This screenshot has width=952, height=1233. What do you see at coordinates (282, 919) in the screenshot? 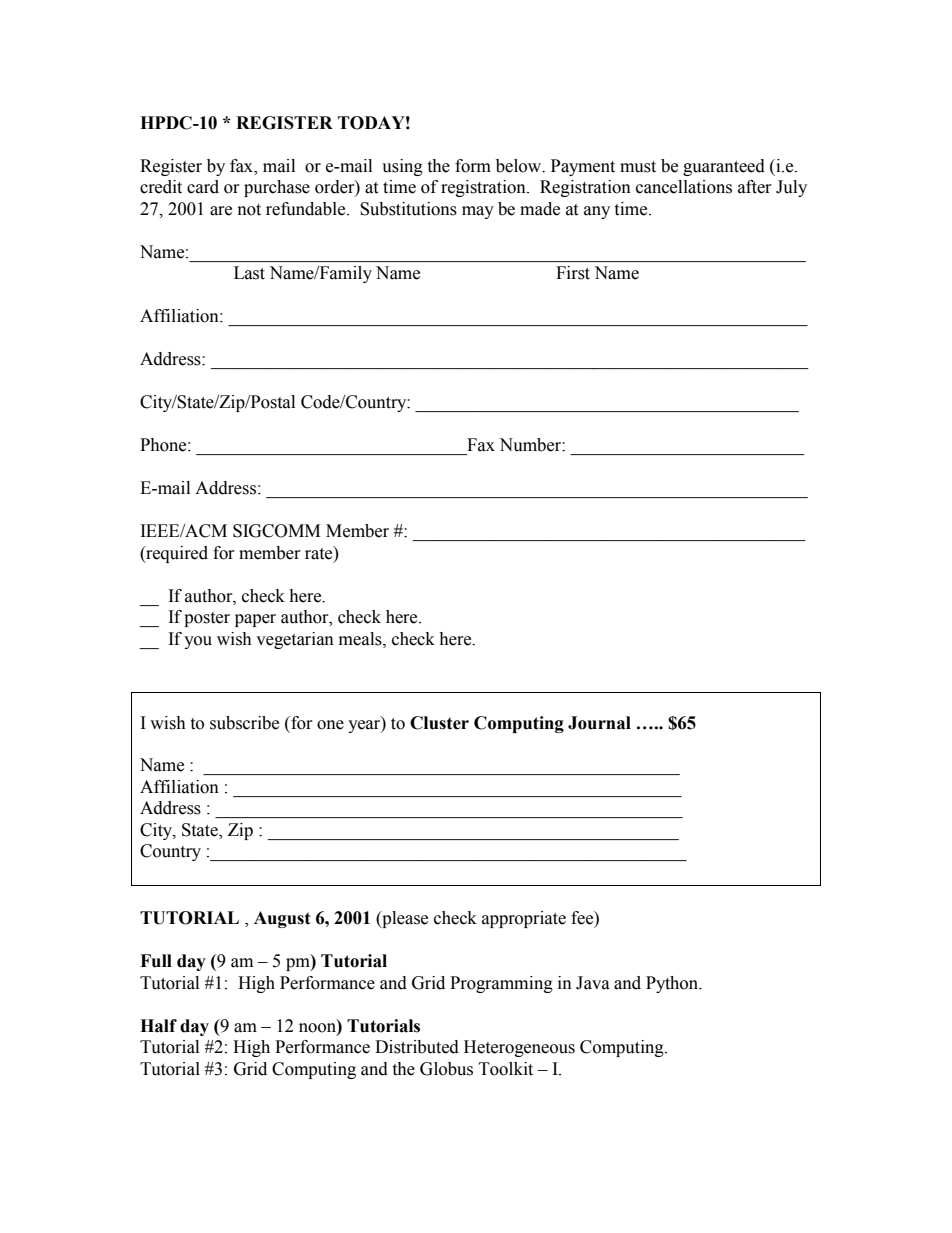
I see `August` at bounding box center [282, 919].
